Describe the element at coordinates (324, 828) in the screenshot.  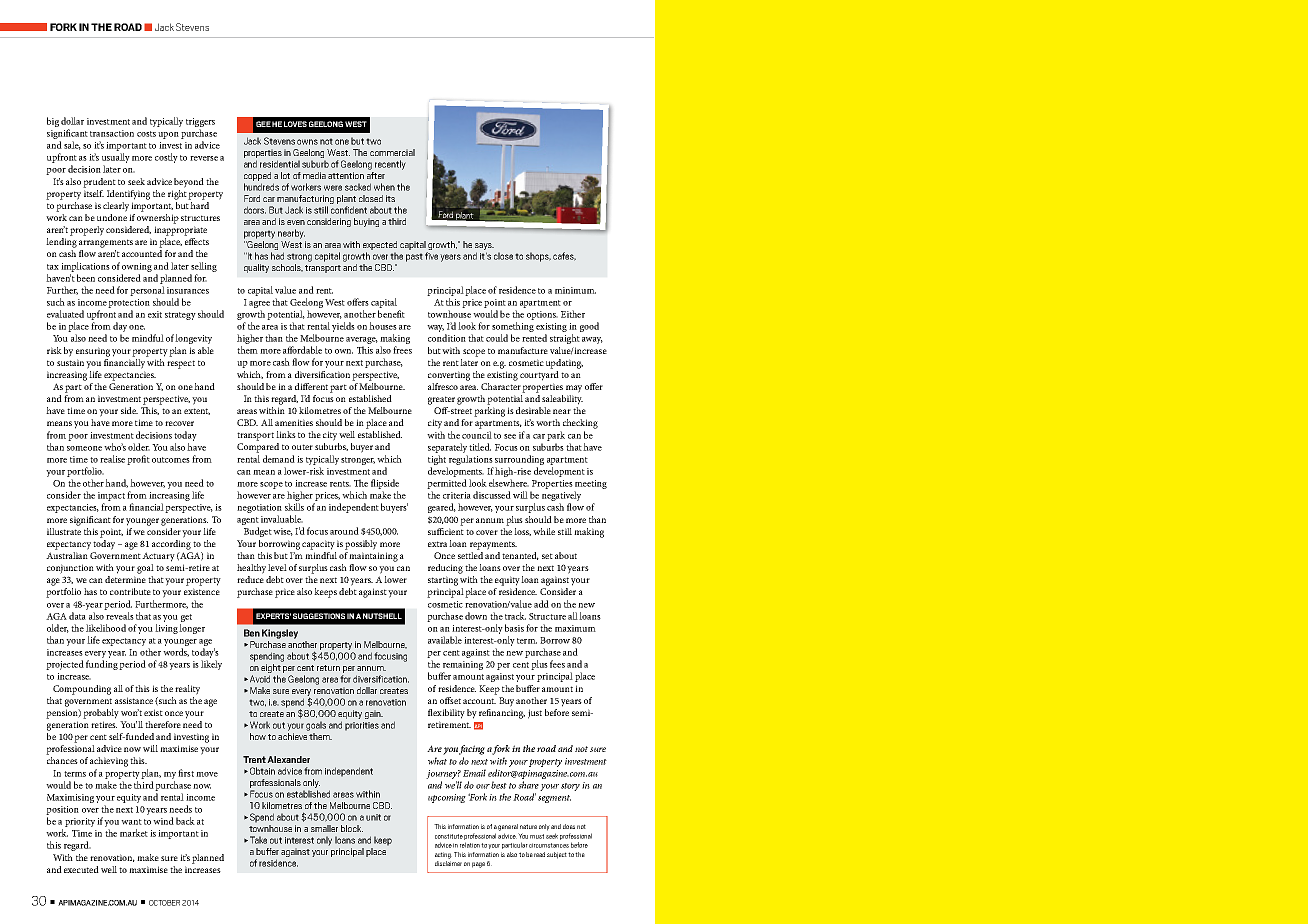
I see `smaller` at that location.
